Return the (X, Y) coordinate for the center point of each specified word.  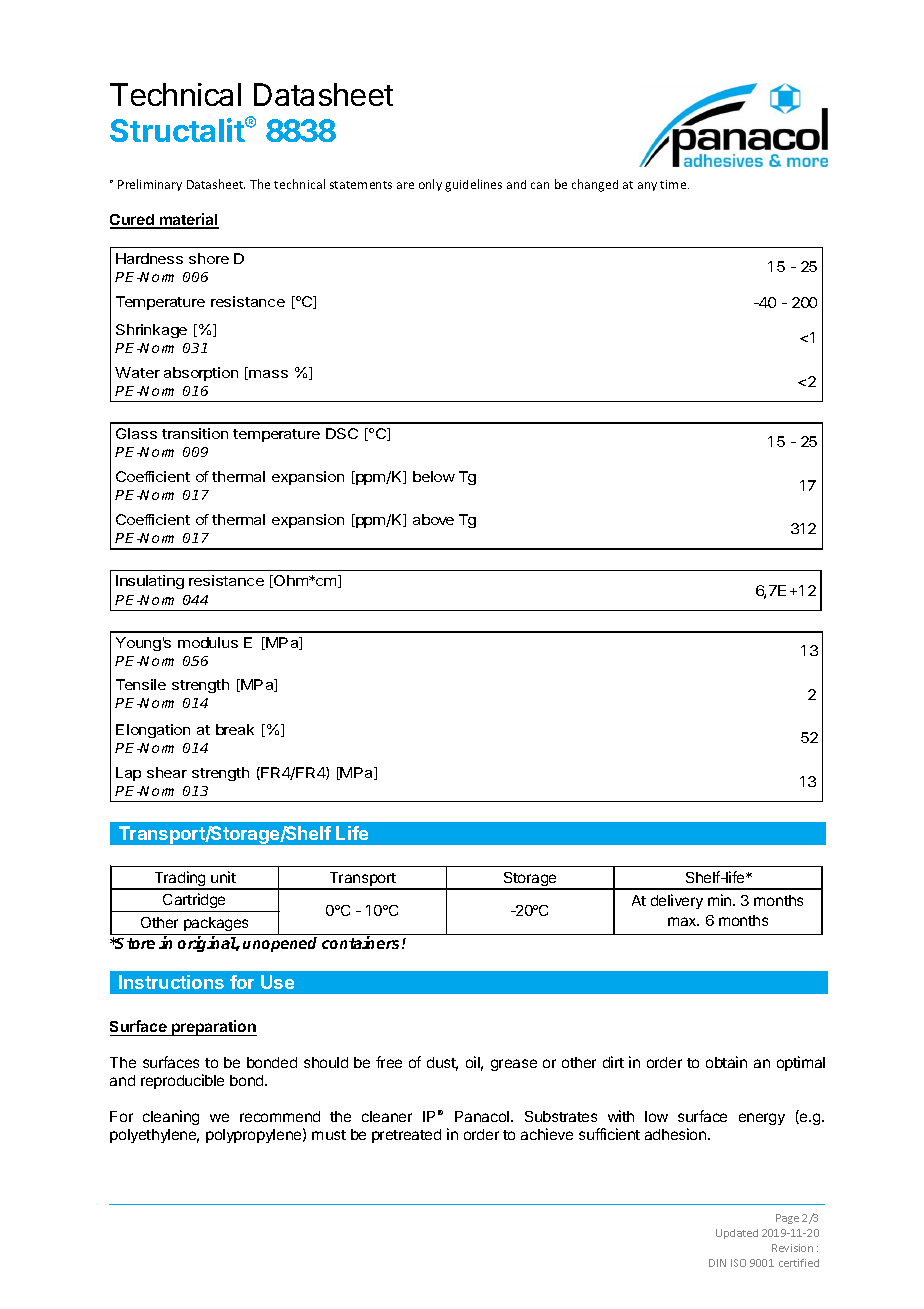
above (433, 519)
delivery (677, 901)
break (235, 729)
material (188, 220)
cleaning (171, 1117)
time (674, 184)
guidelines (473, 185)
